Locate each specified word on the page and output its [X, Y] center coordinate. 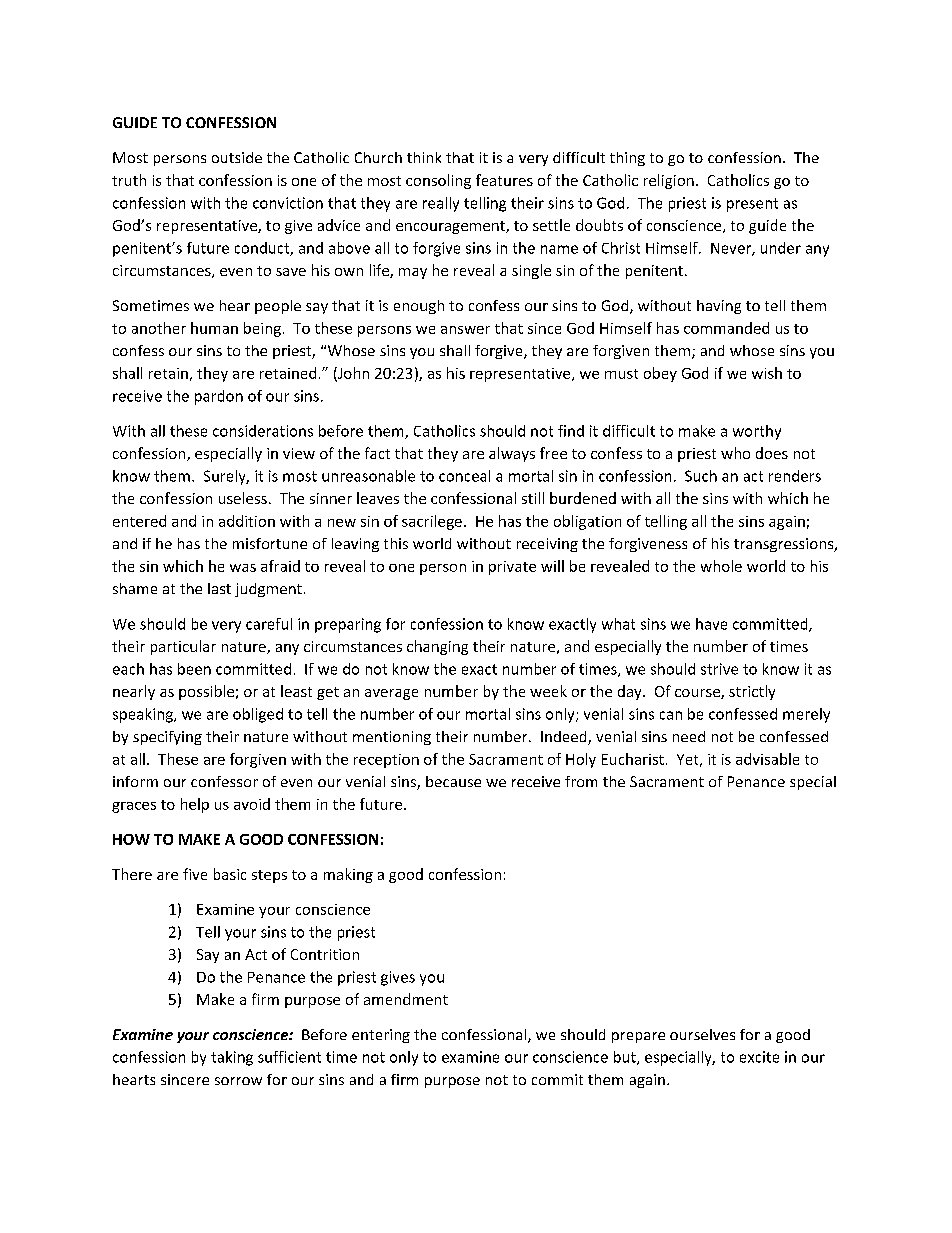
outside [237, 157]
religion [669, 181]
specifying [167, 738]
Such [701, 476]
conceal [464, 476]
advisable [767, 759]
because [453, 781]
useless [243, 498]
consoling [438, 181]
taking [232, 1058]
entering [381, 1036]
